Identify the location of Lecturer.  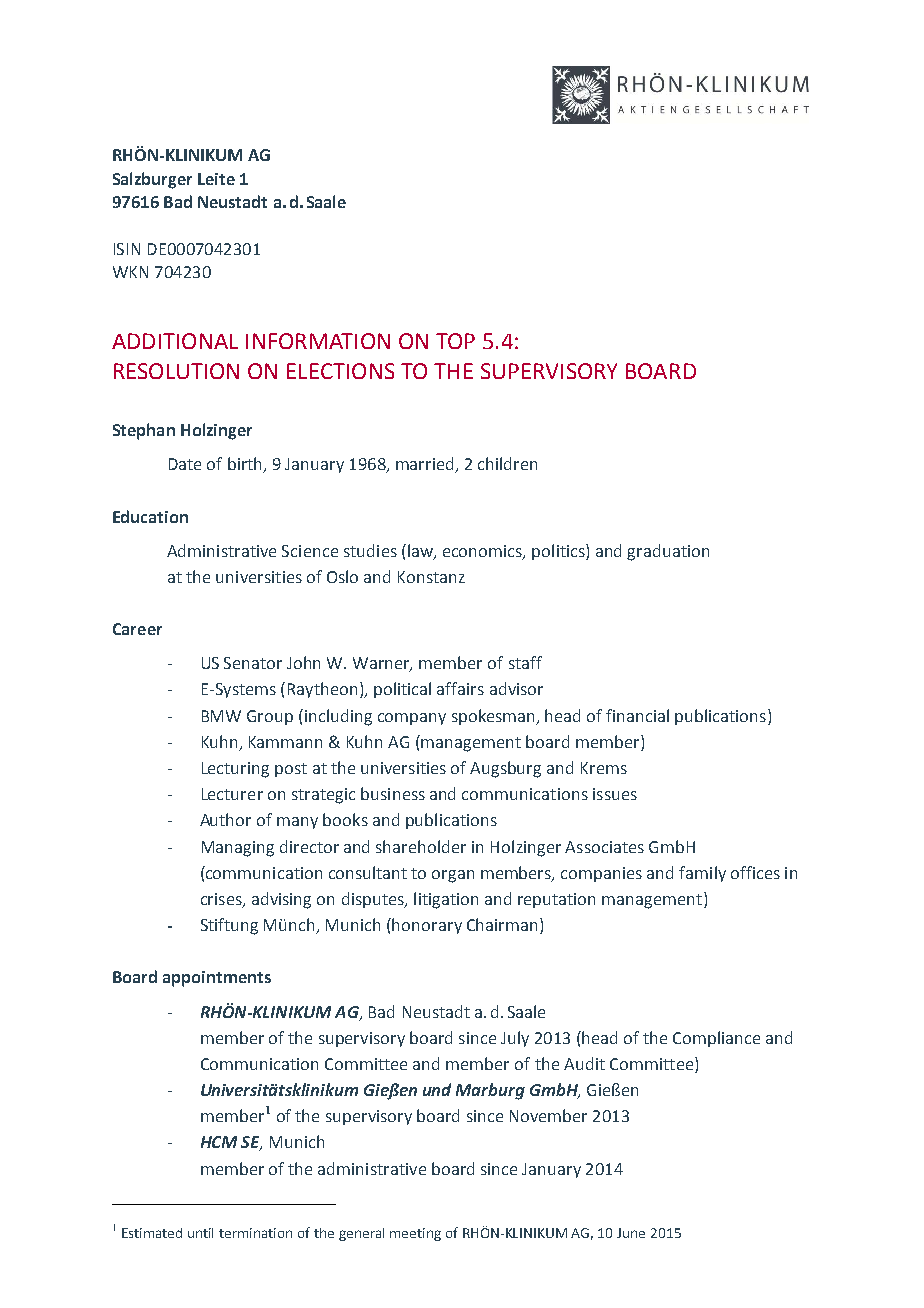
(232, 794).
